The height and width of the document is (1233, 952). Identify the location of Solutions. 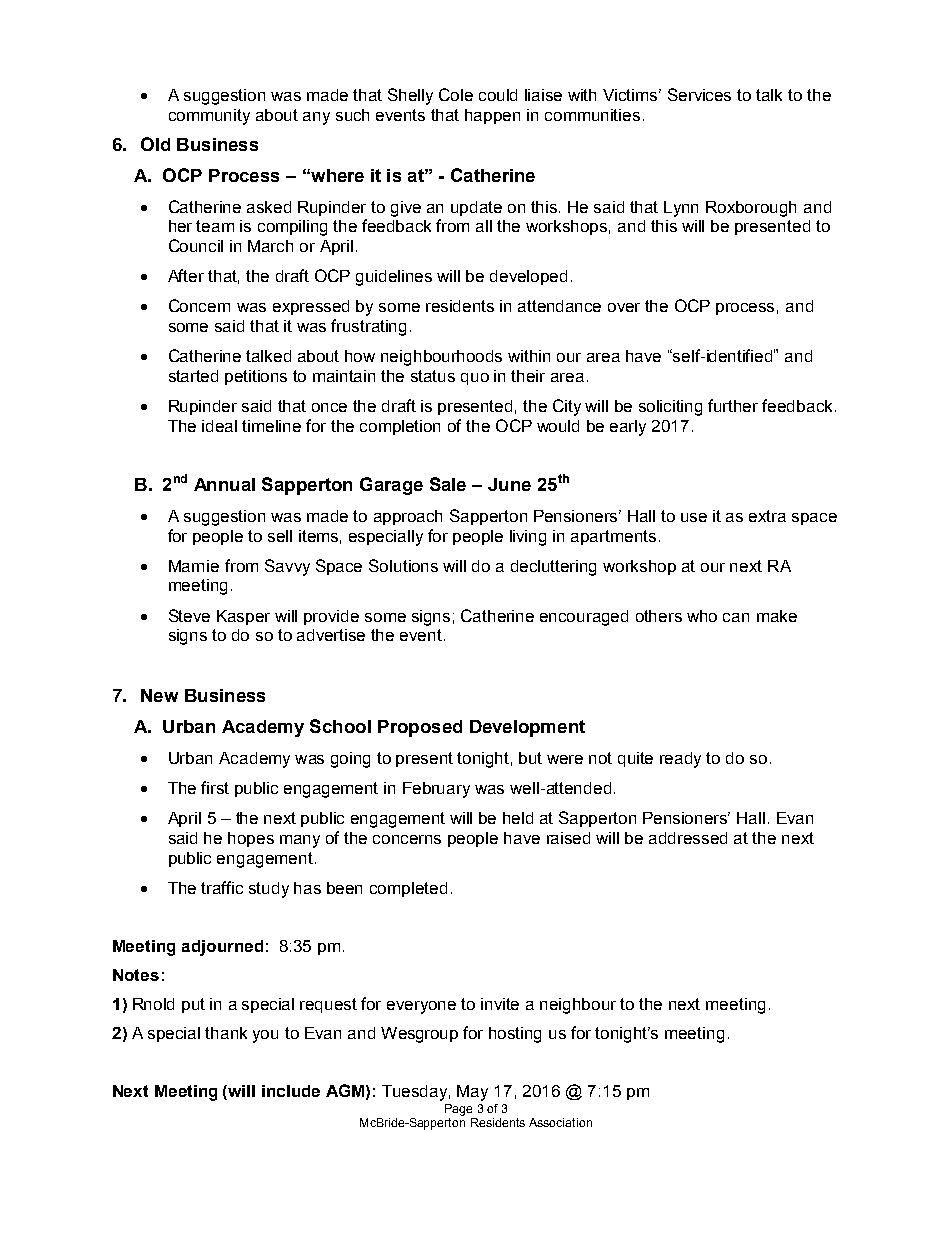
(403, 565).
